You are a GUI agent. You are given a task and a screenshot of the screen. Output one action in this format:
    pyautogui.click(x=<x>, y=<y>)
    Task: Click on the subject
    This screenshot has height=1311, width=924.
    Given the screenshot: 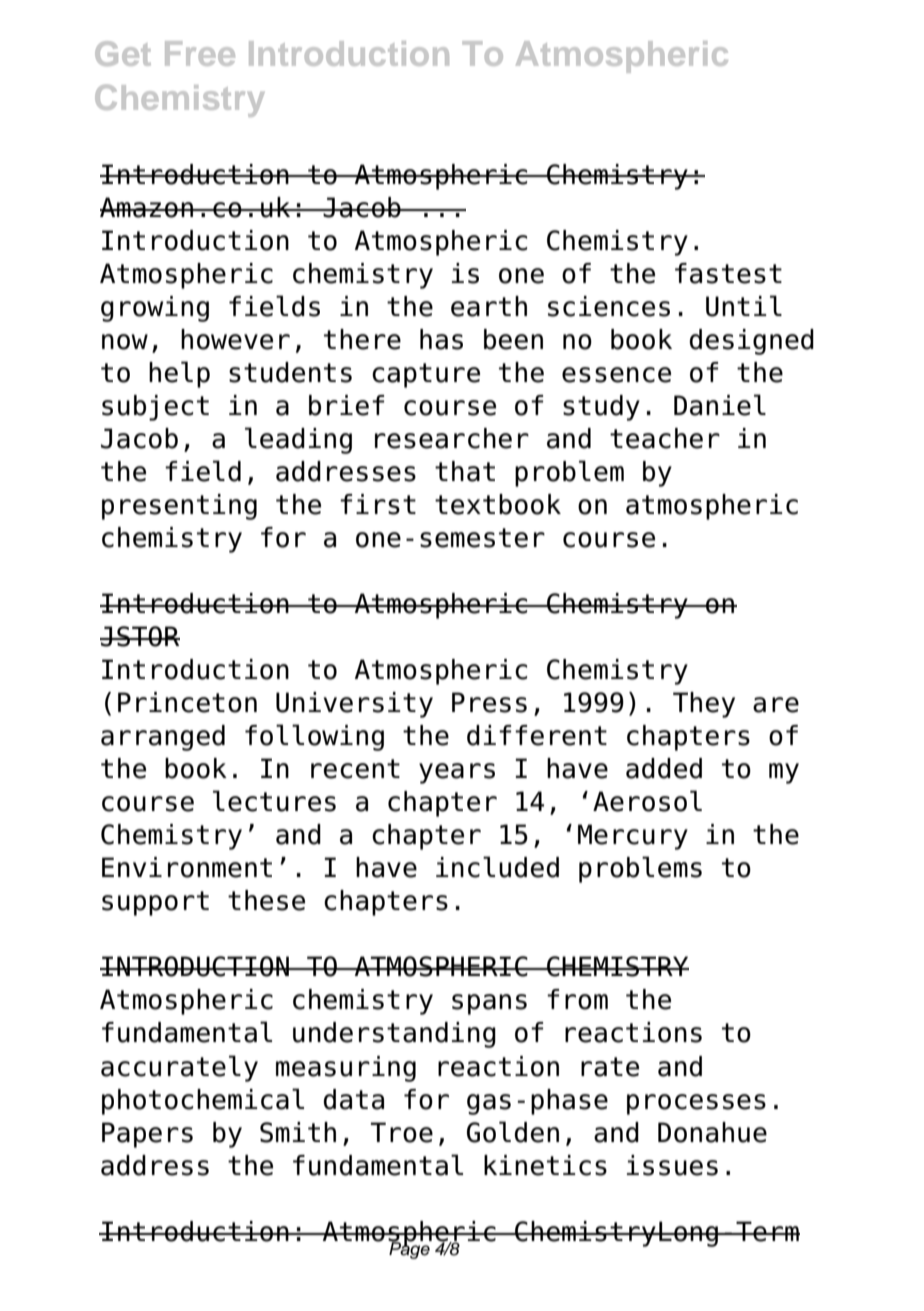 What is the action you would take?
    pyautogui.click(x=155, y=408)
